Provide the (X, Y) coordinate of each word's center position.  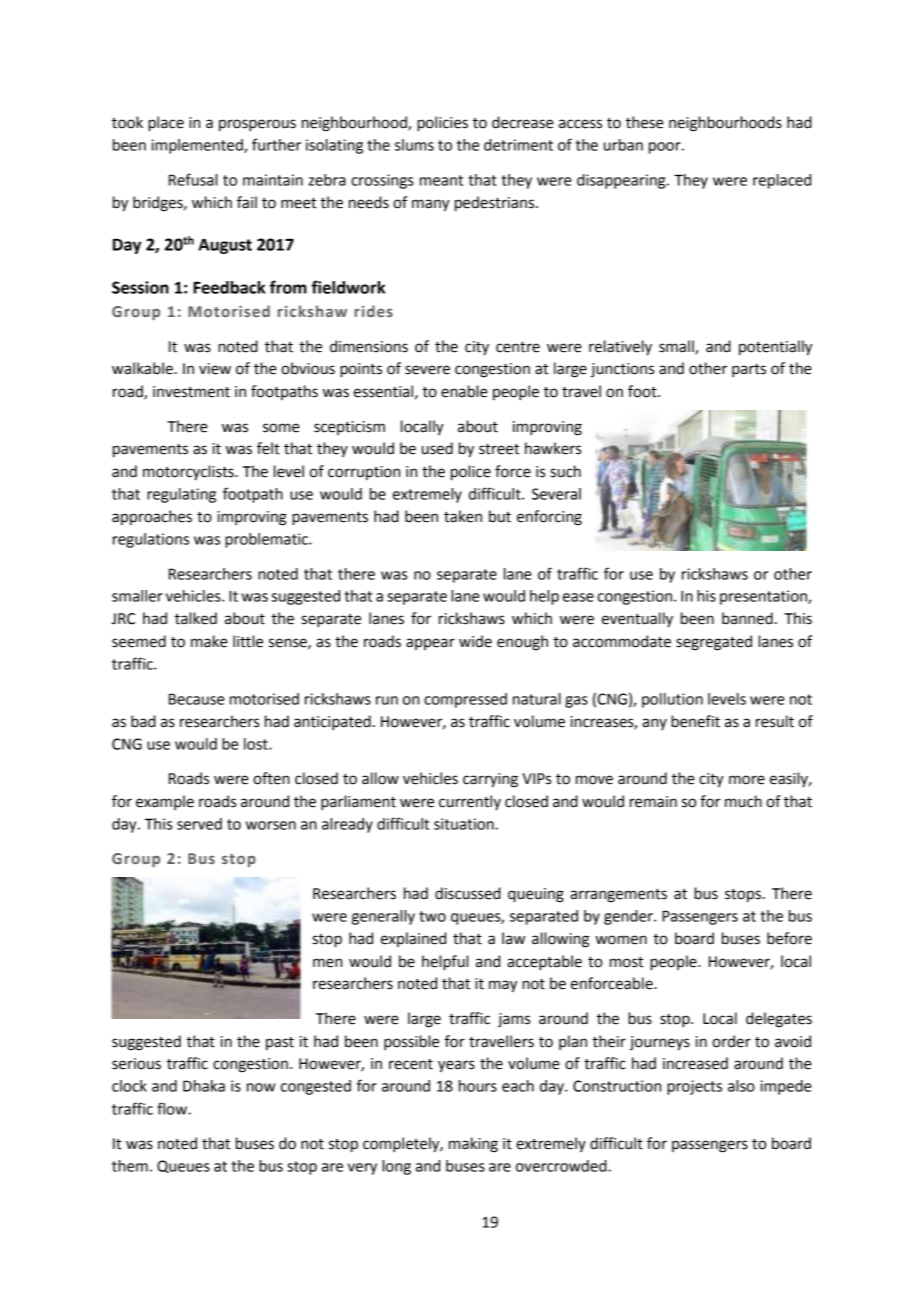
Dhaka (204, 1086)
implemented (198, 146)
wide (475, 641)
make (209, 641)
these (645, 122)
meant (441, 180)
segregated (714, 643)
